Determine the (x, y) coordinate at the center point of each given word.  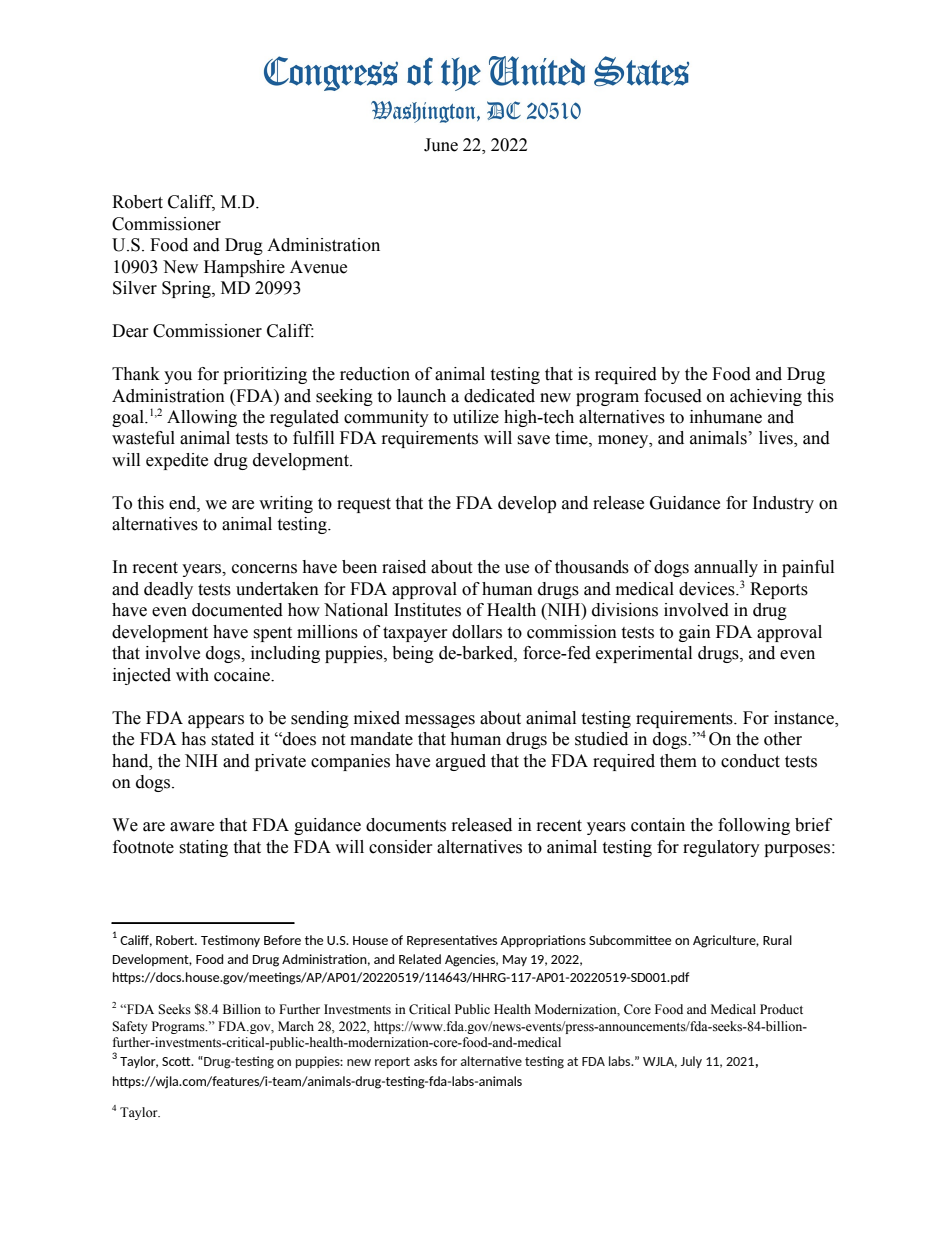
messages (440, 721)
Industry (783, 504)
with (192, 675)
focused (673, 396)
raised (404, 567)
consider (401, 847)
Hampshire (244, 268)
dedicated (499, 396)
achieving (766, 397)
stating (203, 848)
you (178, 377)
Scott (177, 1061)
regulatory (721, 848)
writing (286, 504)
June (441, 145)
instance (805, 718)
